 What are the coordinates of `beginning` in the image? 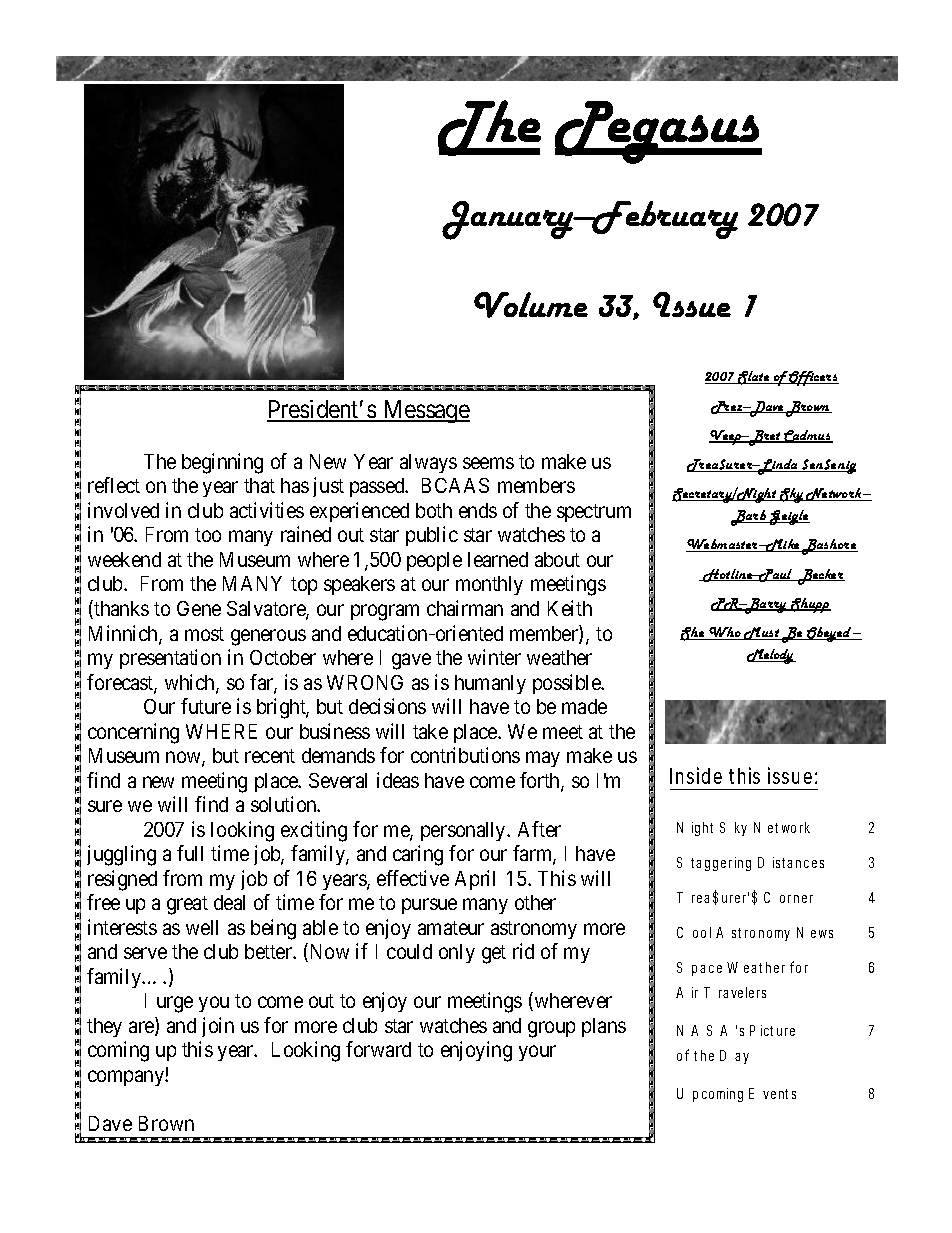 It's located at (222, 463).
